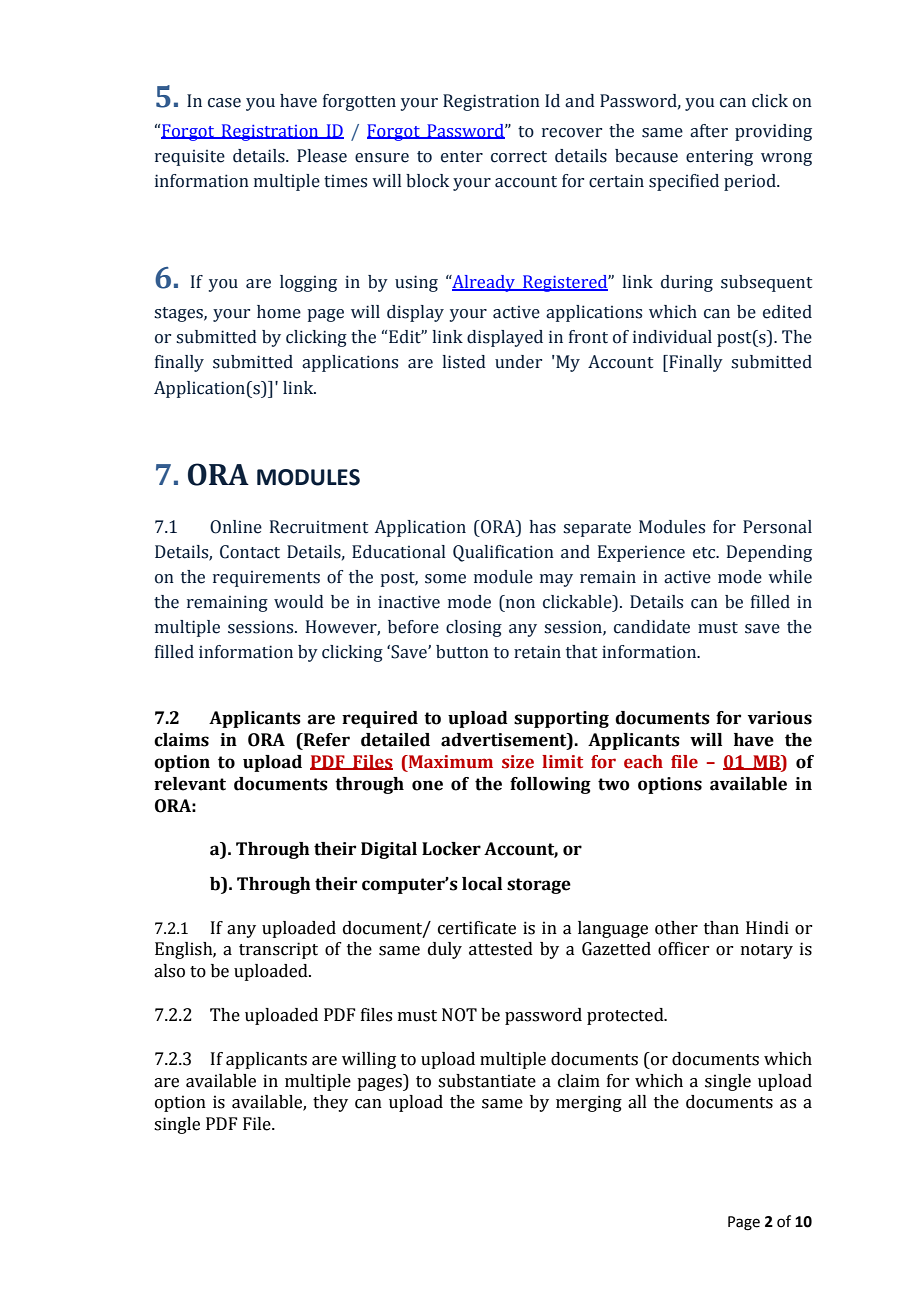 This image has width=924, height=1308. I want to click on etc, so click(705, 553).
